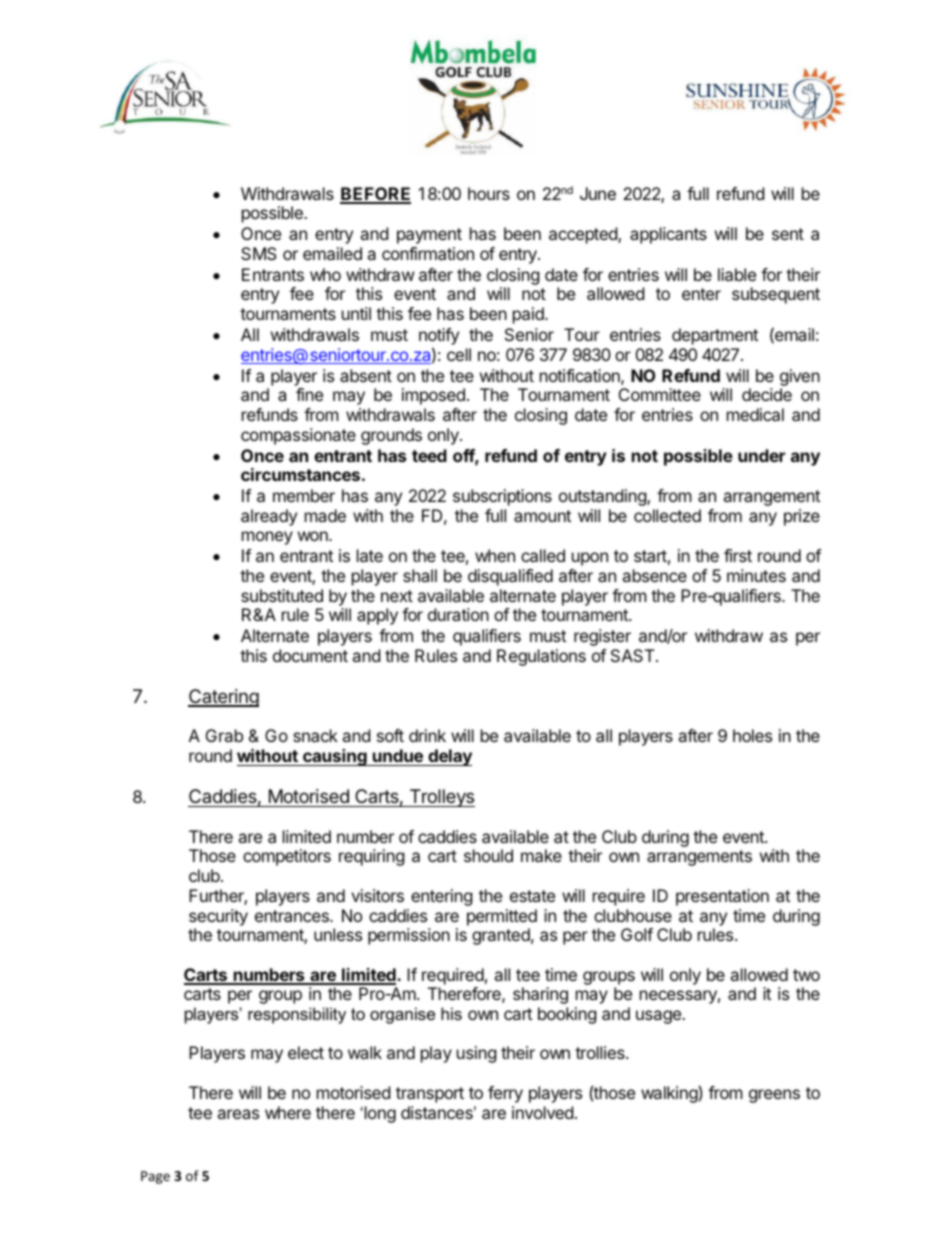  I want to click on Regulations, so click(541, 657).
